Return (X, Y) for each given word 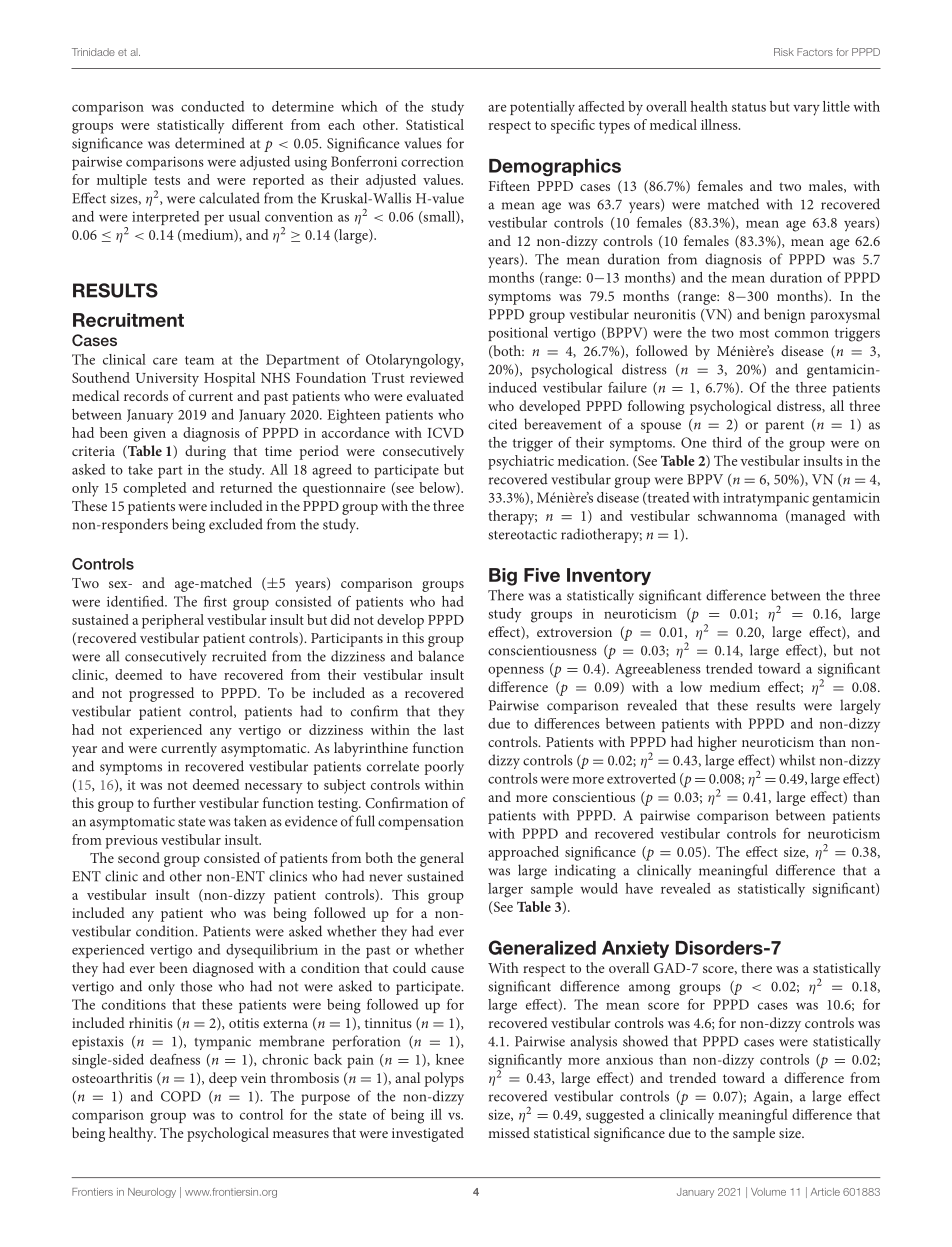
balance (441, 656)
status (749, 107)
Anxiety (635, 949)
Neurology (152, 1193)
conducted (212, 106)
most (754, 333)
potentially (542, 108)
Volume (768, 1192)
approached (523, 853)
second (139, 857)
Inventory (609, 576)
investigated (428, 1134)
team (199, 360)
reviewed (437, 377)
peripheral (173, 621)
